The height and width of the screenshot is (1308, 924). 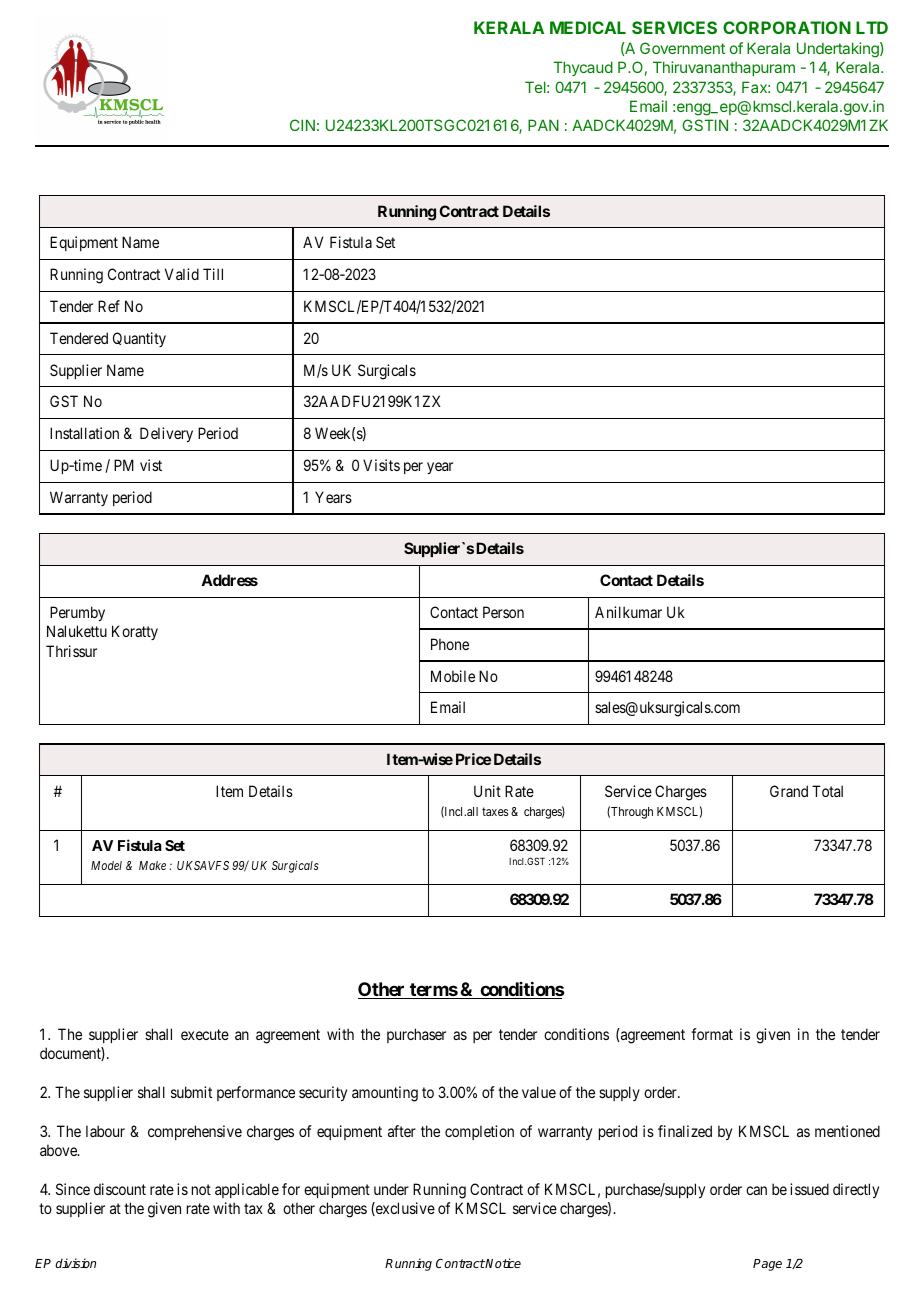 I want to click on Phone, so click(x=450, y=644).
